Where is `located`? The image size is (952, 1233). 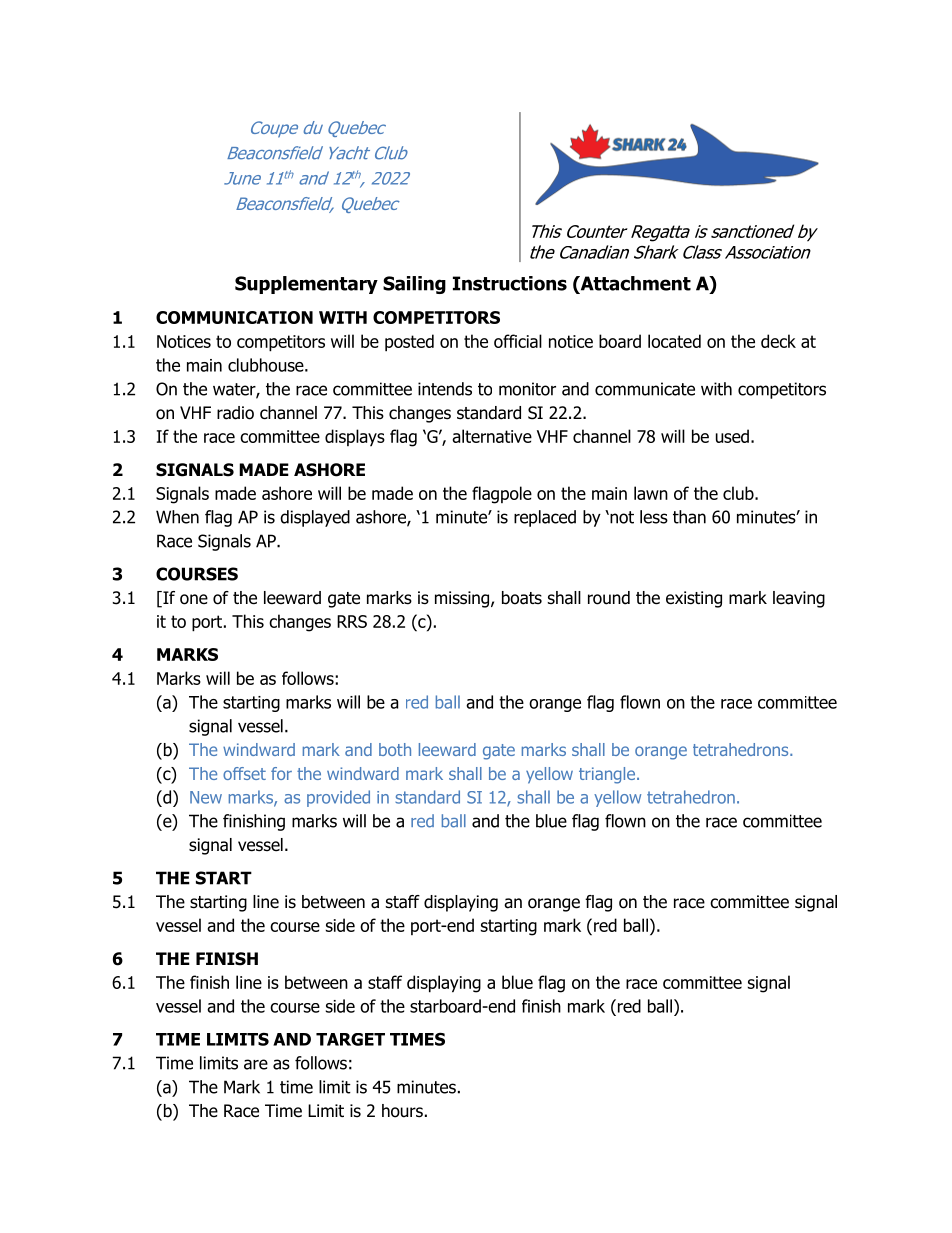 located is located at coordinates (674, 341).
